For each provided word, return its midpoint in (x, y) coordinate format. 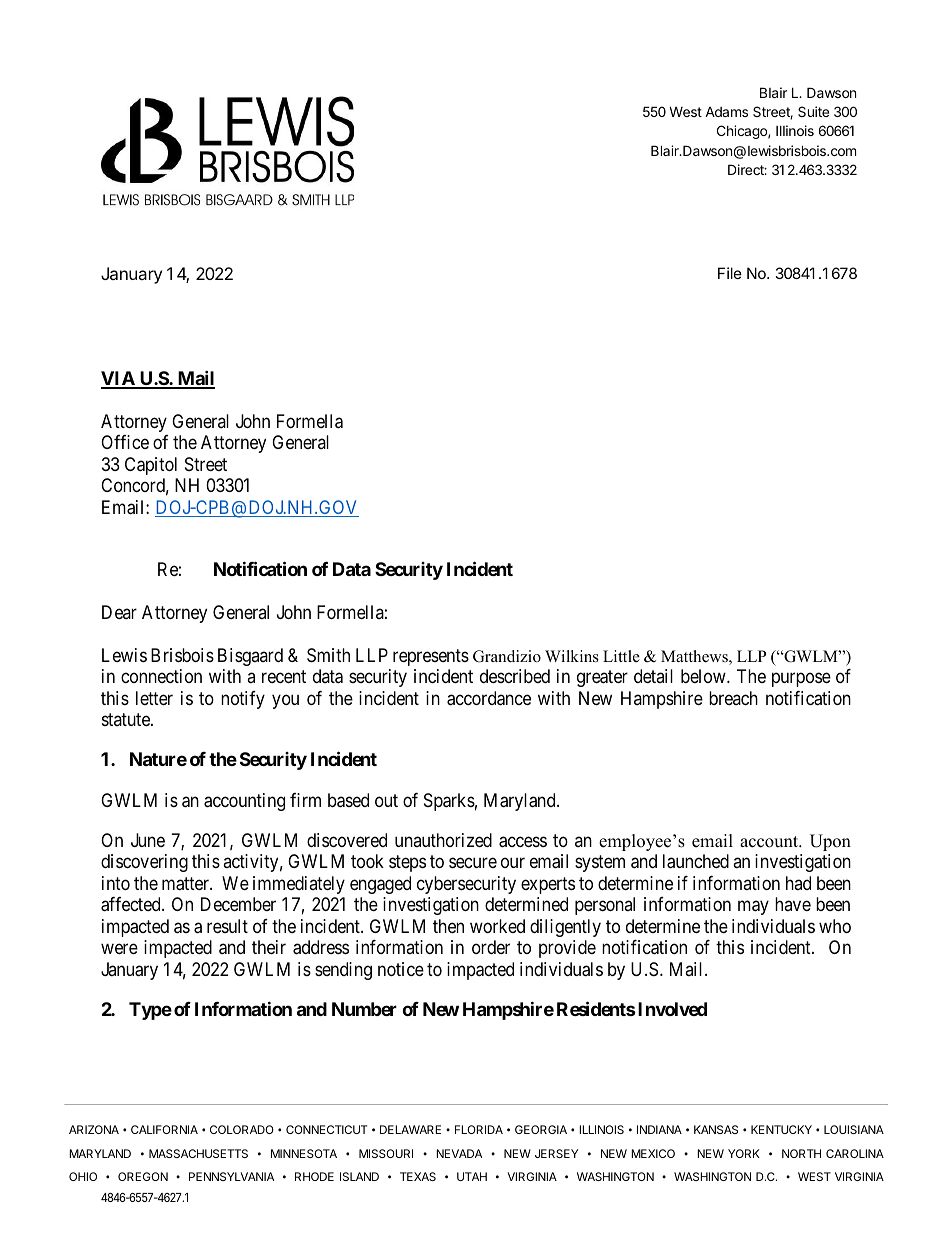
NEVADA (459, 1153)
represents (431, 657)
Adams (726, 112)
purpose (801, 680)
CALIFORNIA (164, 1129)
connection (161, 676)
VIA (119, 379)
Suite (813, 111)
